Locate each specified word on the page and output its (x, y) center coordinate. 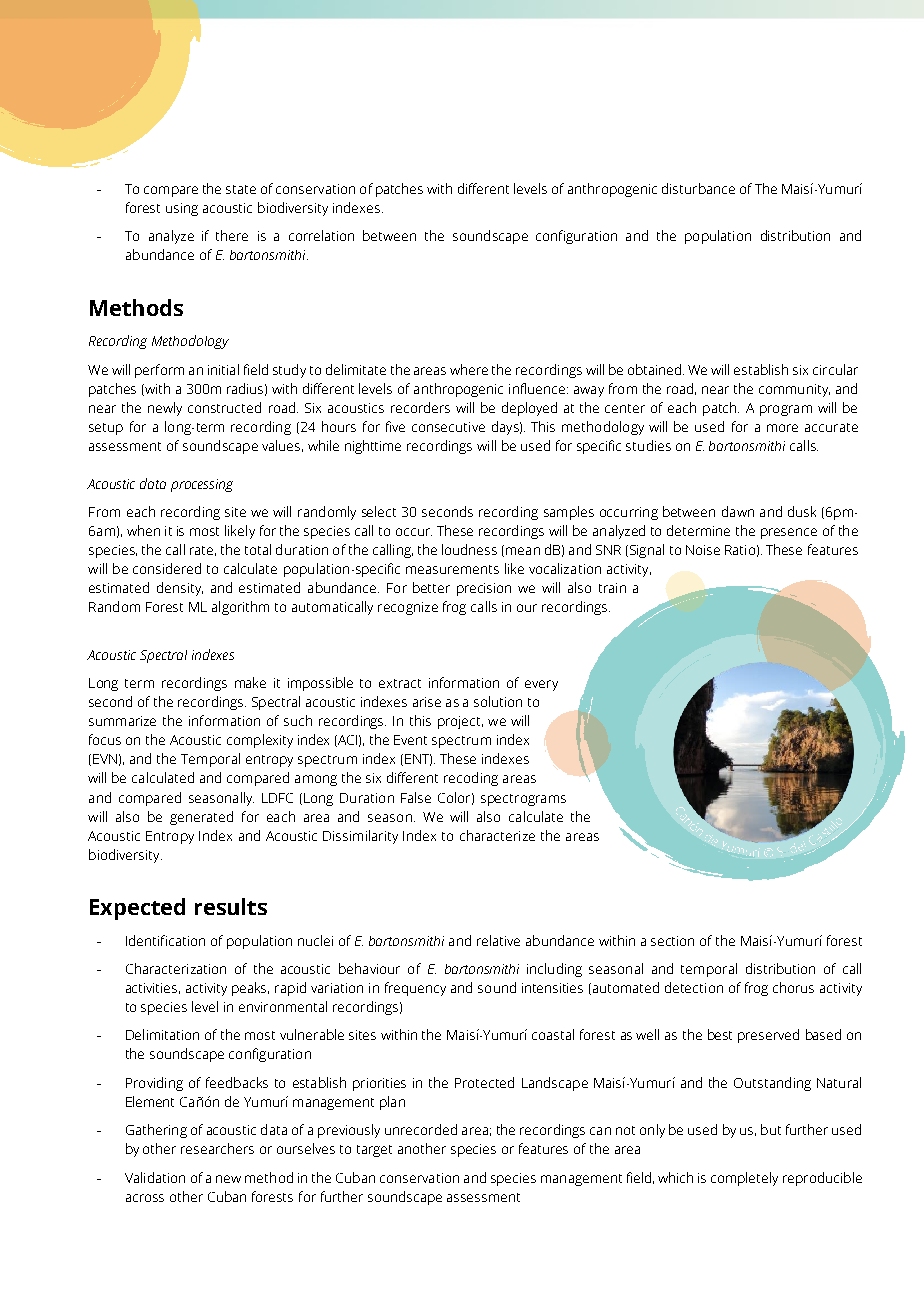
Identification (165, 940)
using (182, 209)
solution (498, 701)
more (782, 428)
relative (498, 940)
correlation (321, 235)
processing (202, 485)
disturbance (698, 188)
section (672, 941)
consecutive (448, 427)
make (250, 682)
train (612, 588)
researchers (217, 1148)
